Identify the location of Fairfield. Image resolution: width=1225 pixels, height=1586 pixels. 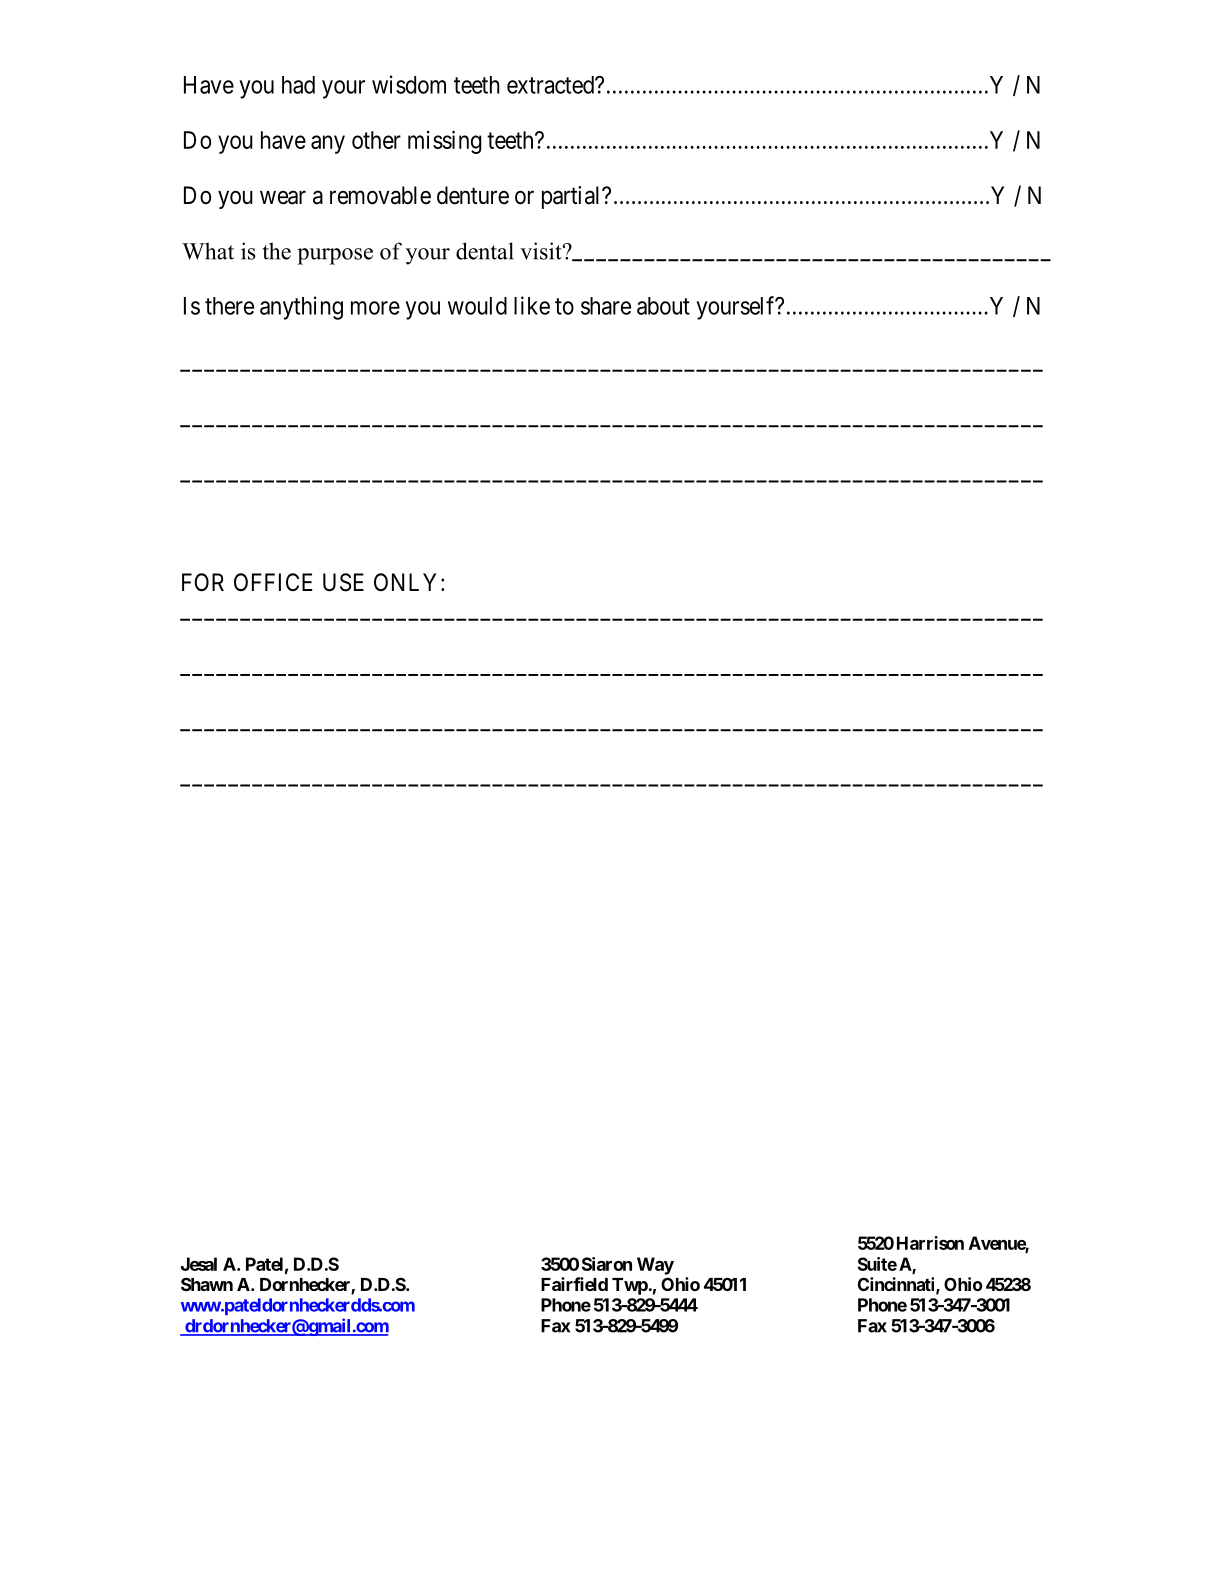
(574, 1284).
